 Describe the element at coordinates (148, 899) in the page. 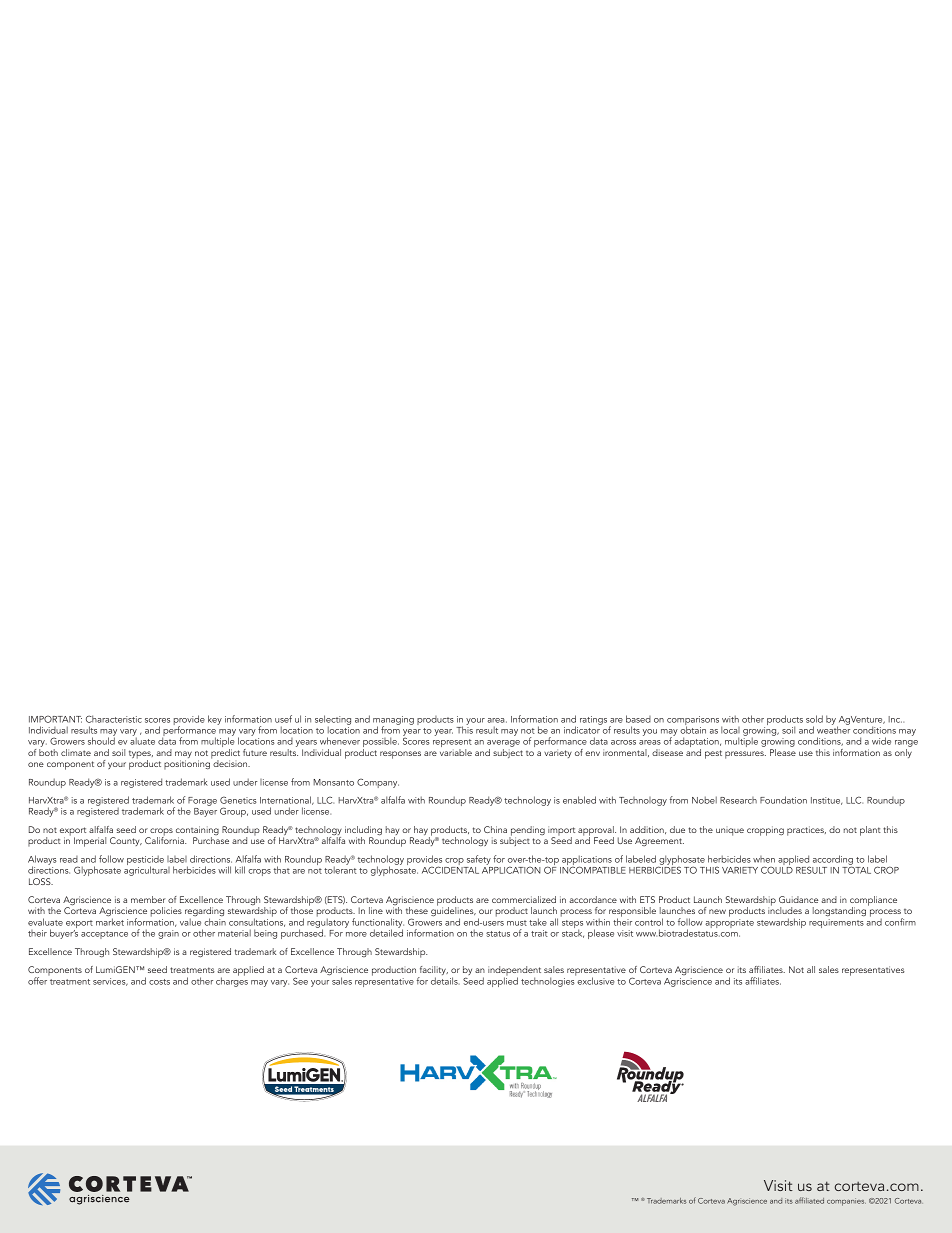

I see `member` at that location.
